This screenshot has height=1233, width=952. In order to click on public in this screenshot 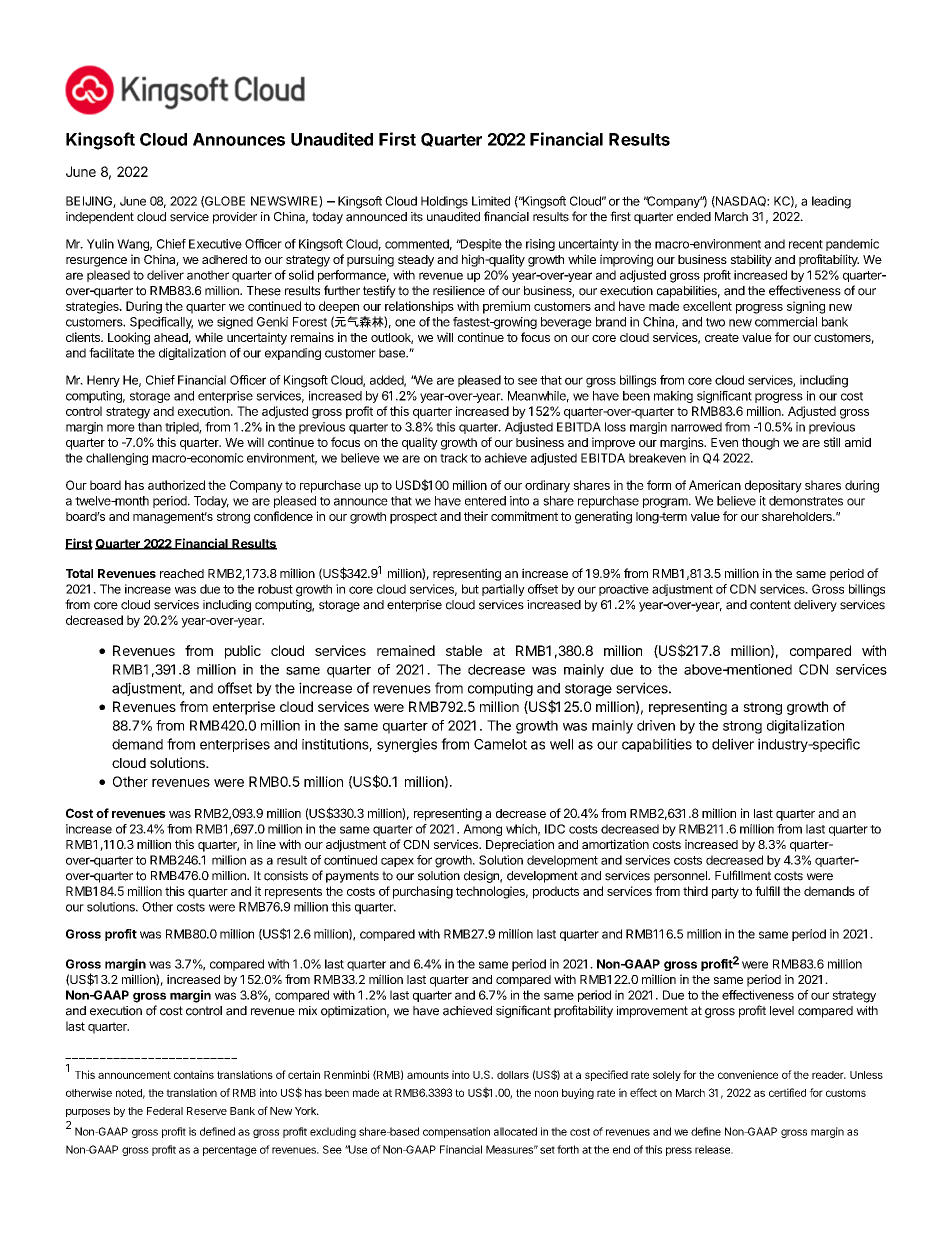, I will do `click(243, 652)`.
